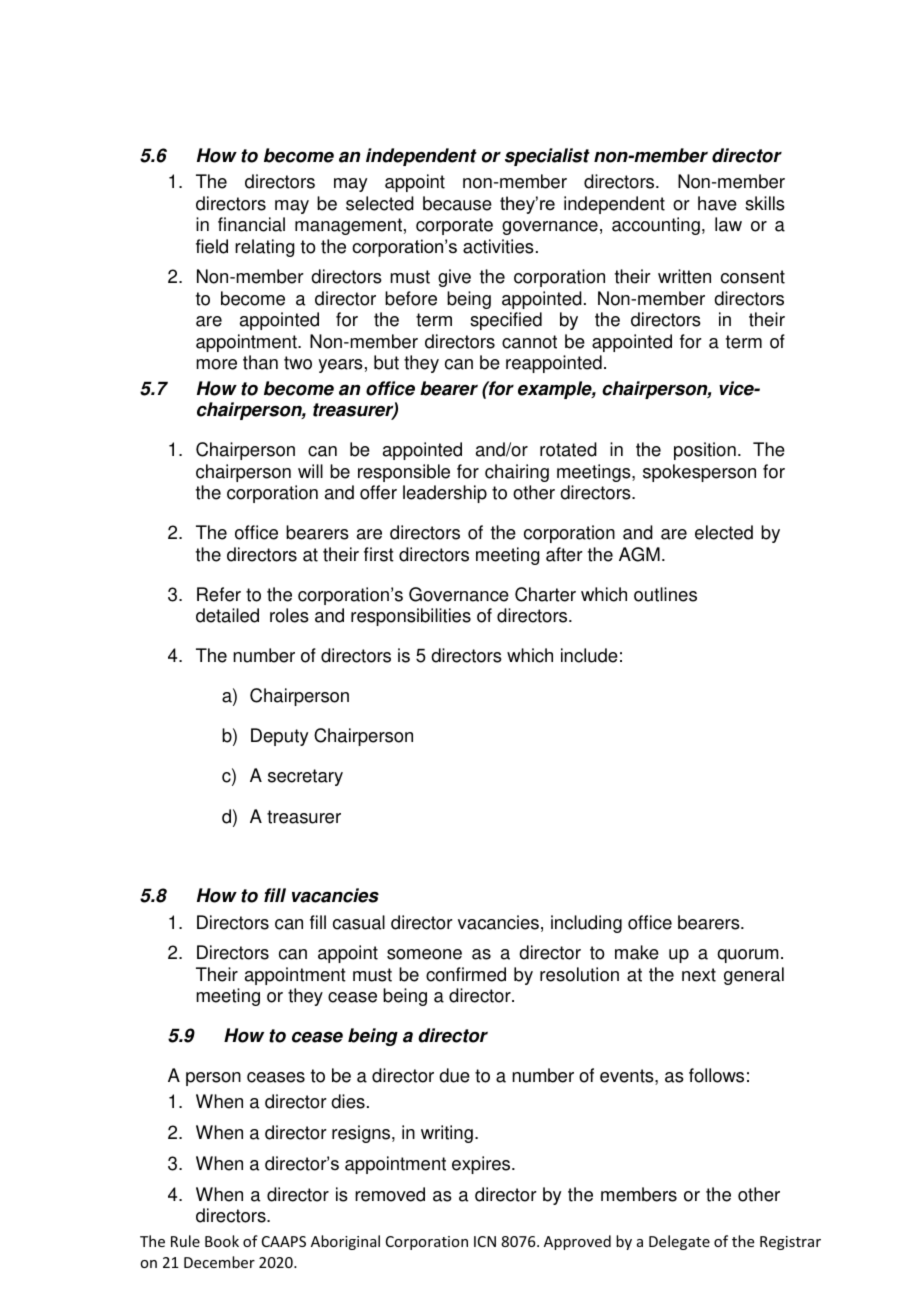 The width and height of the page is (924, 1307). What do you see at coordinates (747, 956) in the page?
I see `quorum` at bounding box center [747, 956].
